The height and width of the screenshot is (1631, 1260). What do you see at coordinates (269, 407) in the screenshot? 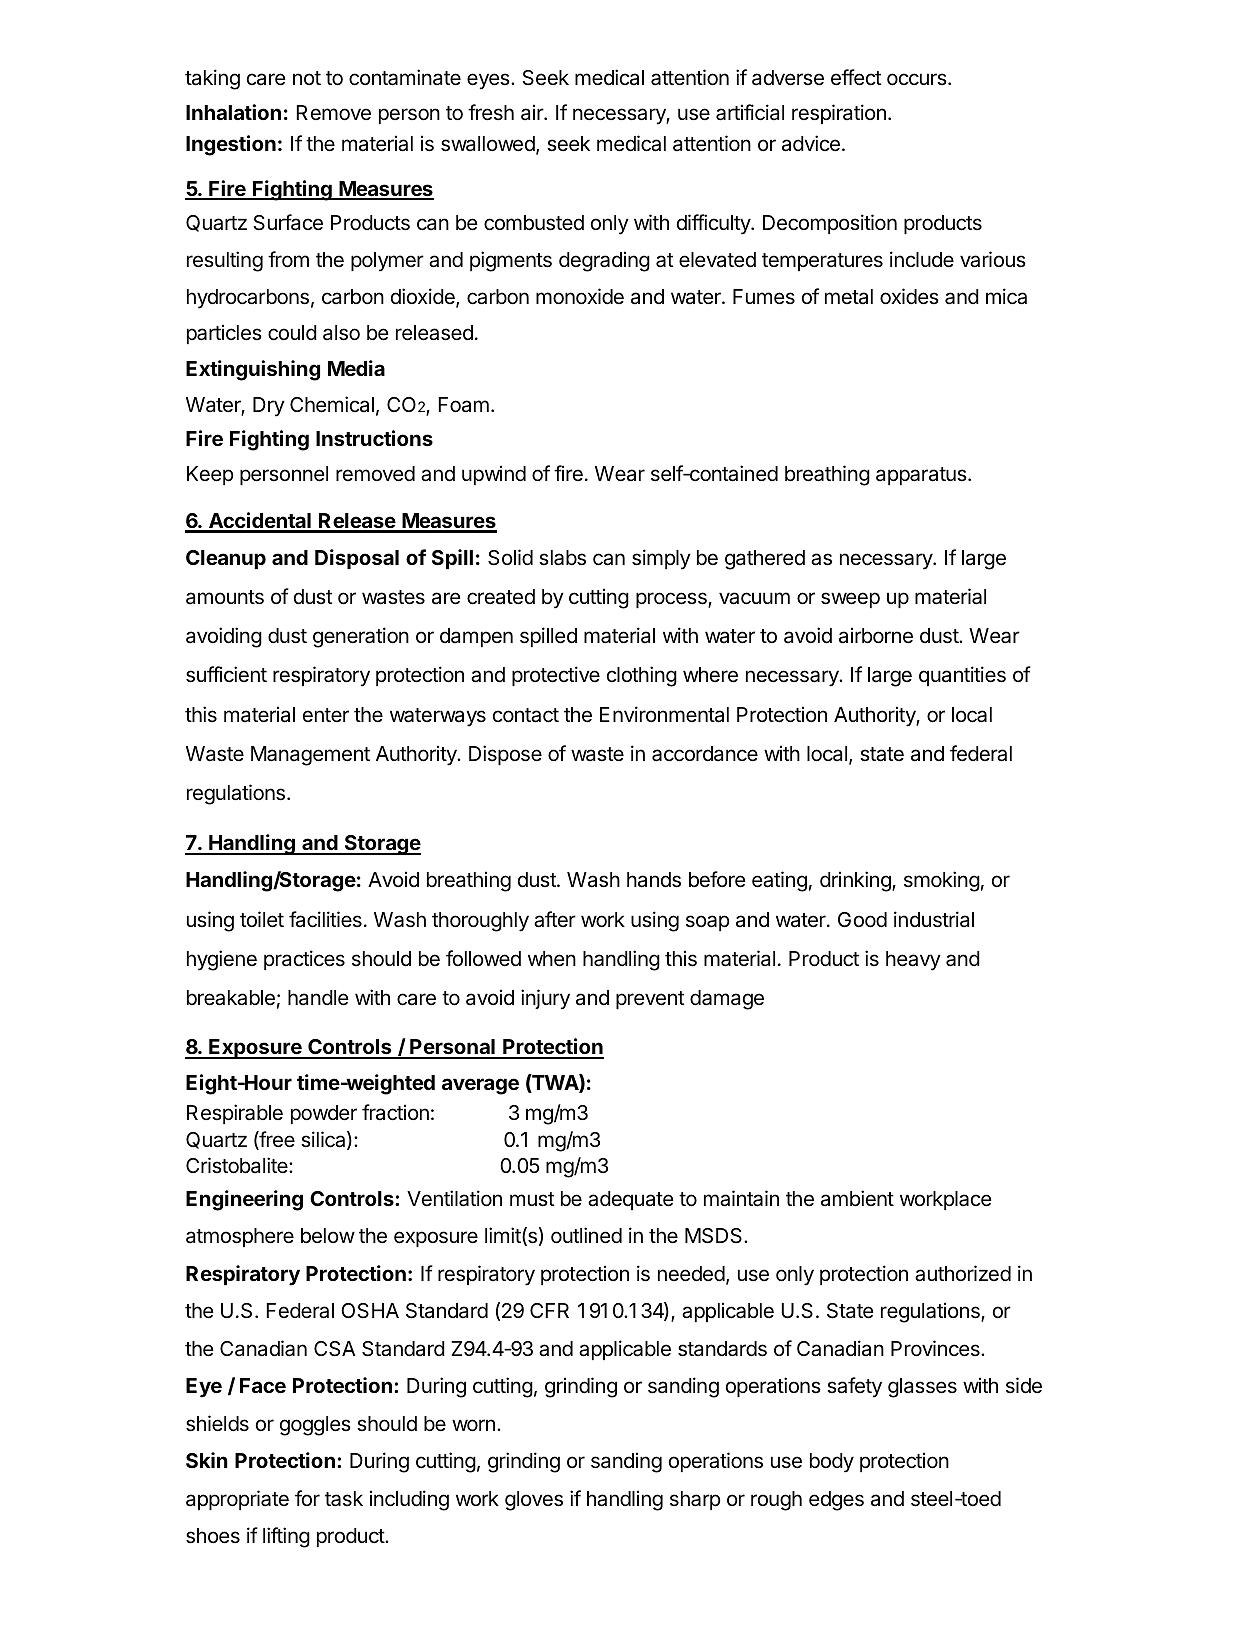
I see `Dry` at bounding box center [269, 407].
